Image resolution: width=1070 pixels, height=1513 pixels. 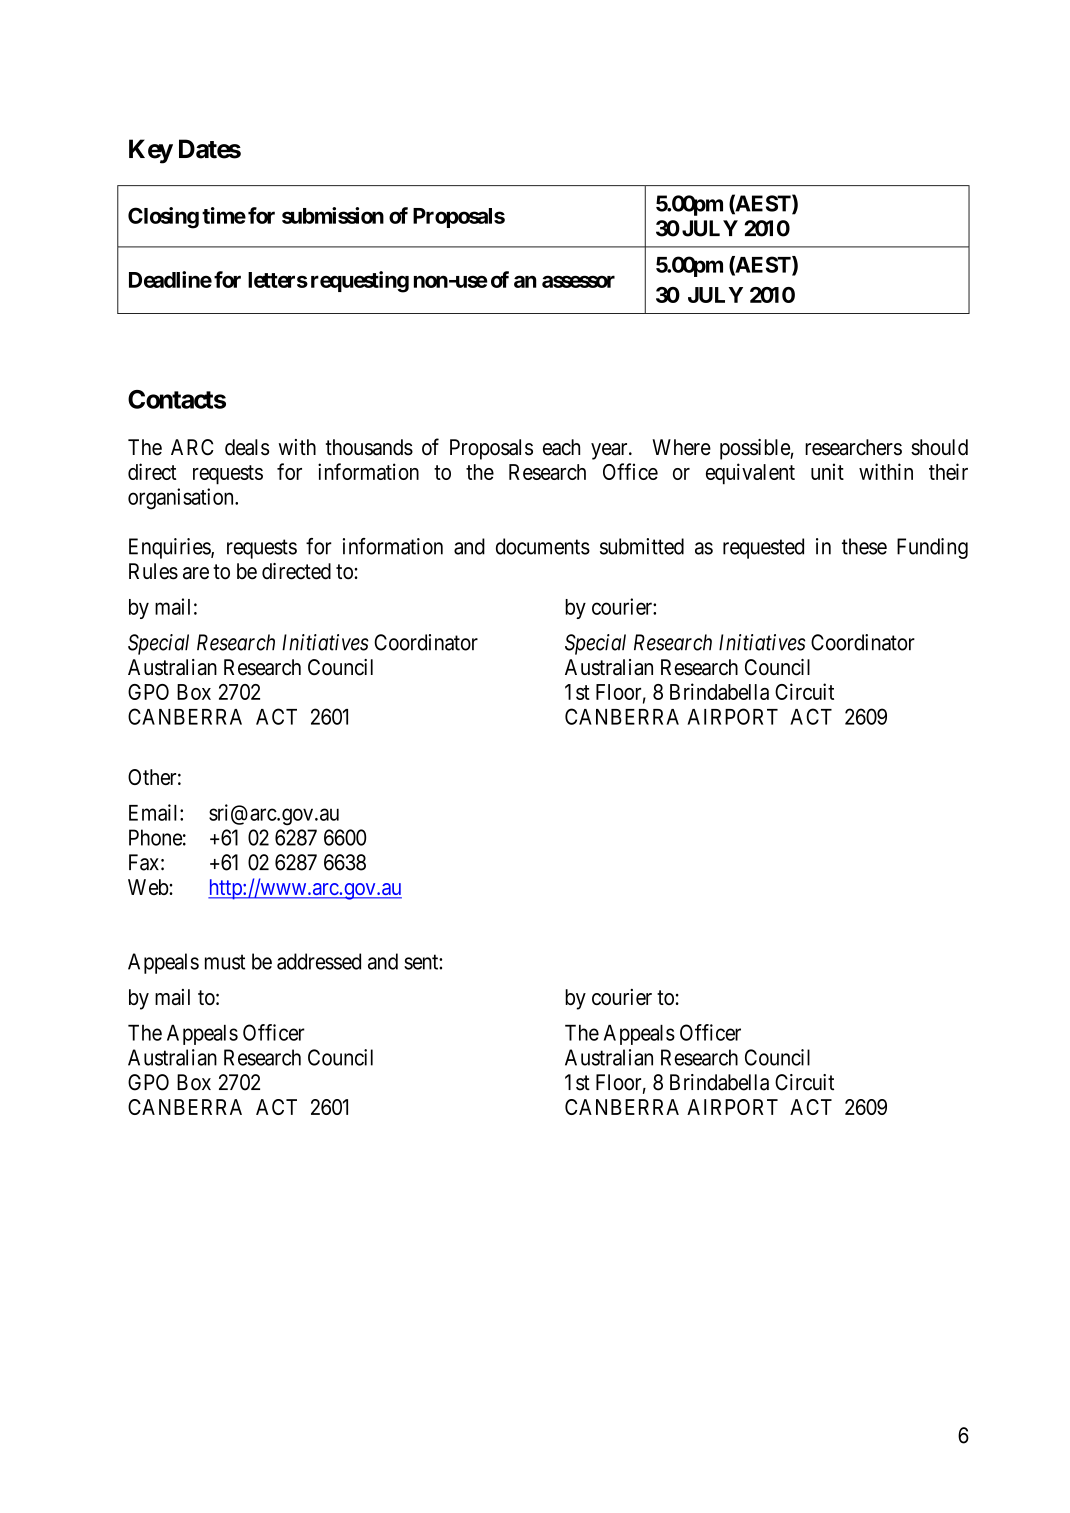 I want to click on submission, so click(x=333, y=215).
